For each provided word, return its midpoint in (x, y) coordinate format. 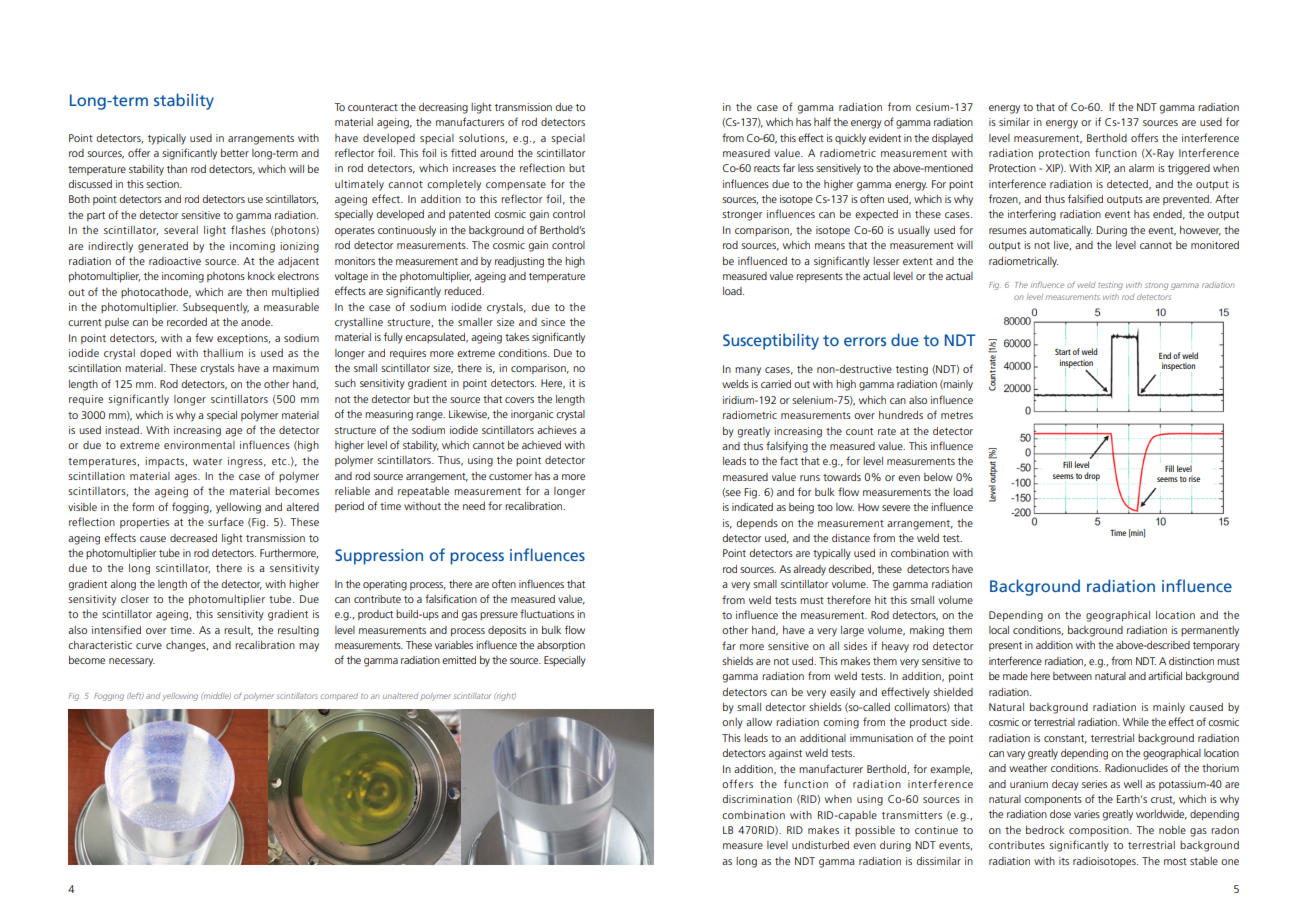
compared (339, 696)
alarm (1141, 168)
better (235, 153)
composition (1100, 831)
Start (1063, 352)
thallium (223, 353)
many (748, 371)
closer (135, 599)
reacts (767, 168)
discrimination (757, 799)
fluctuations (547, 613)
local (999, 630)
